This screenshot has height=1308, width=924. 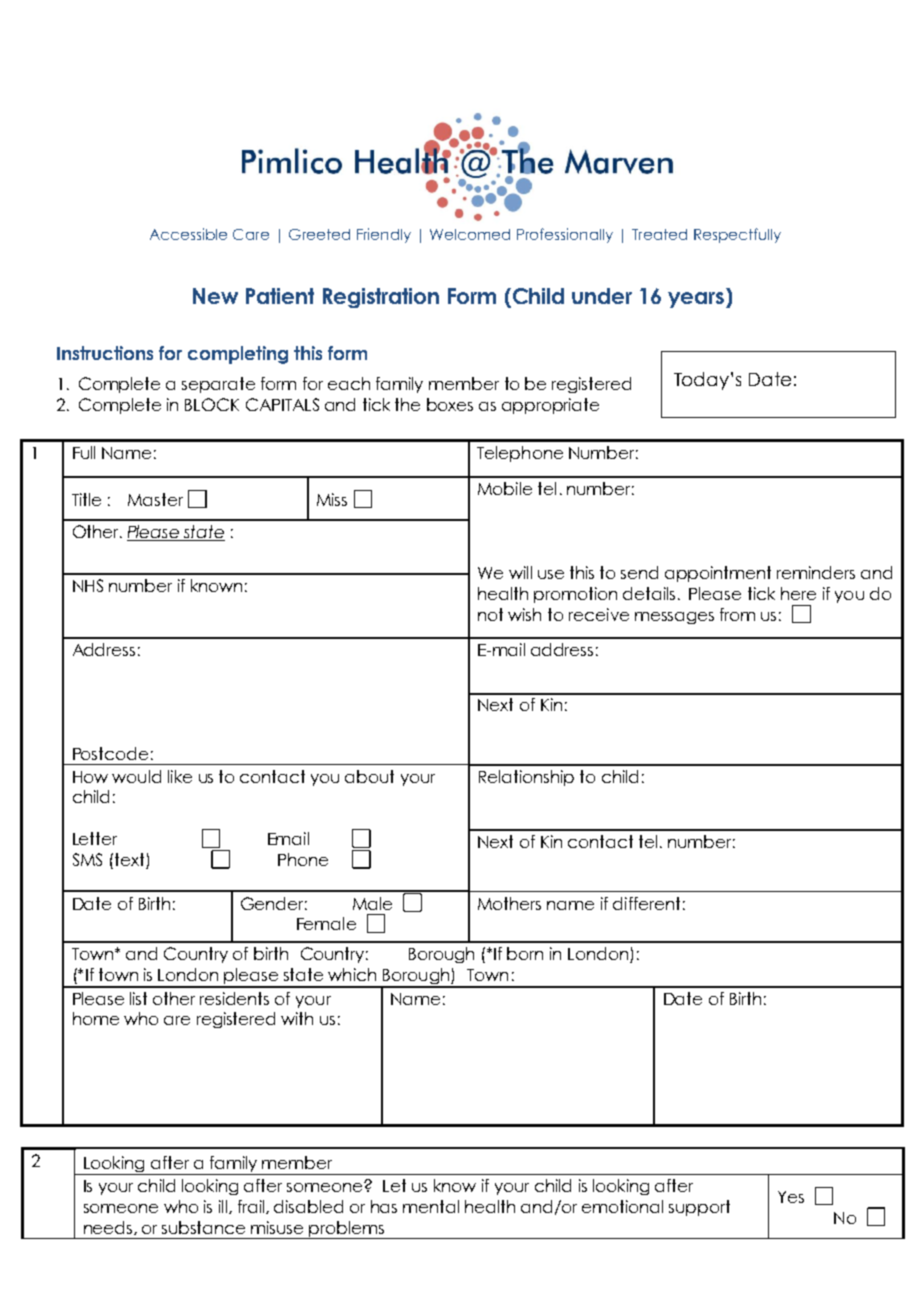 What do you see at coordinates (505, 488) in the screenshot?
I see `Mobile` at bounding box center [505, 488].
